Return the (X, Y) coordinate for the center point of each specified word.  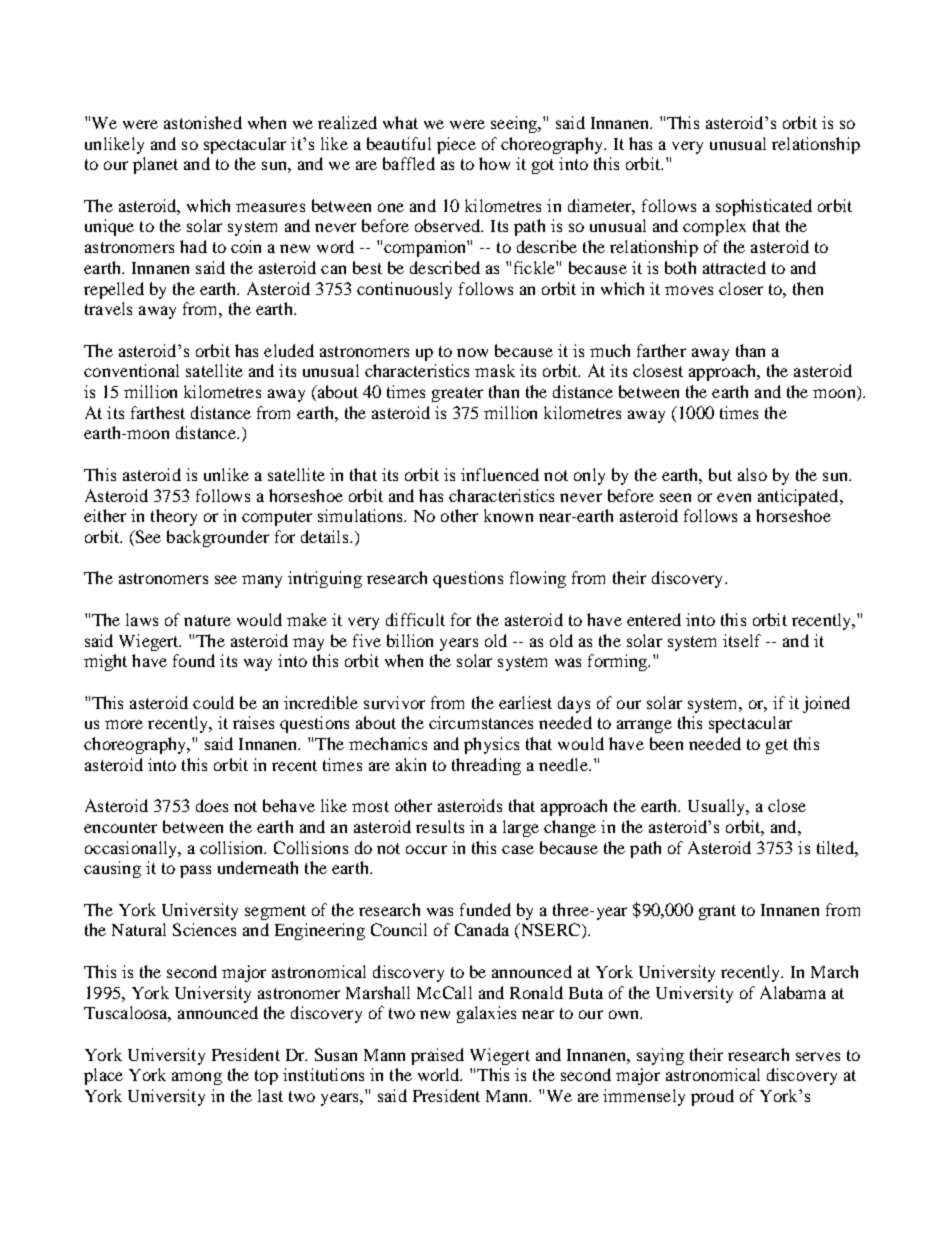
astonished (203, 122)
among (197, 1078)
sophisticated (764, 207)
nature (207, 620)
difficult (415, 619)
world (440, 1074)
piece (456, 145)
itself (742, 640)
